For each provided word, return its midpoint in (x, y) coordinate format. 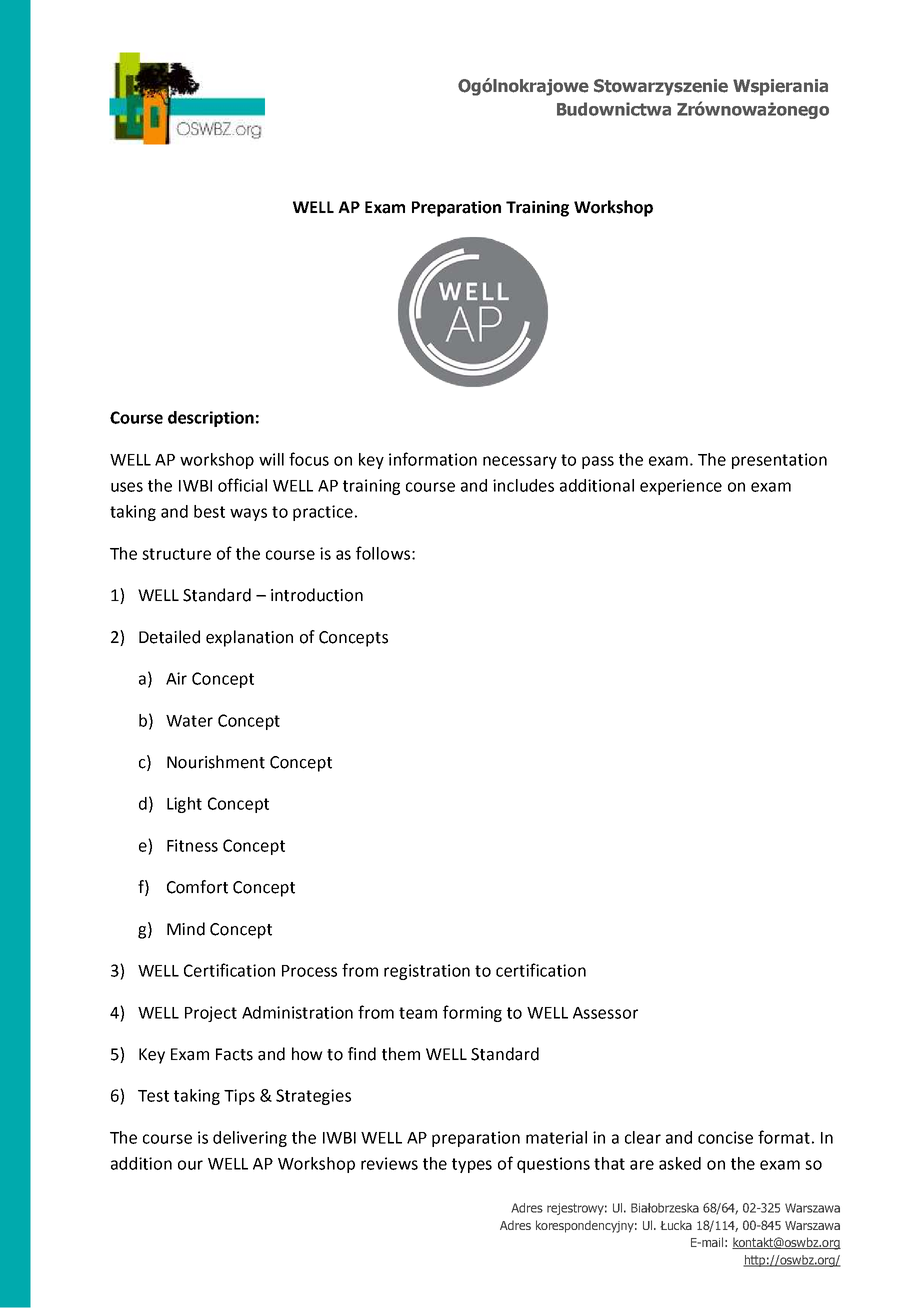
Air (176, 678)
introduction (317, 595)
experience (681, 487)
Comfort (197, 887)
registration (427, 972)
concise (725, 1137)
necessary (520, 462)
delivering (250, 1139)
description (211, 419)
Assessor (605, 1013)
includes (523, 485)
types (472, 1165)
